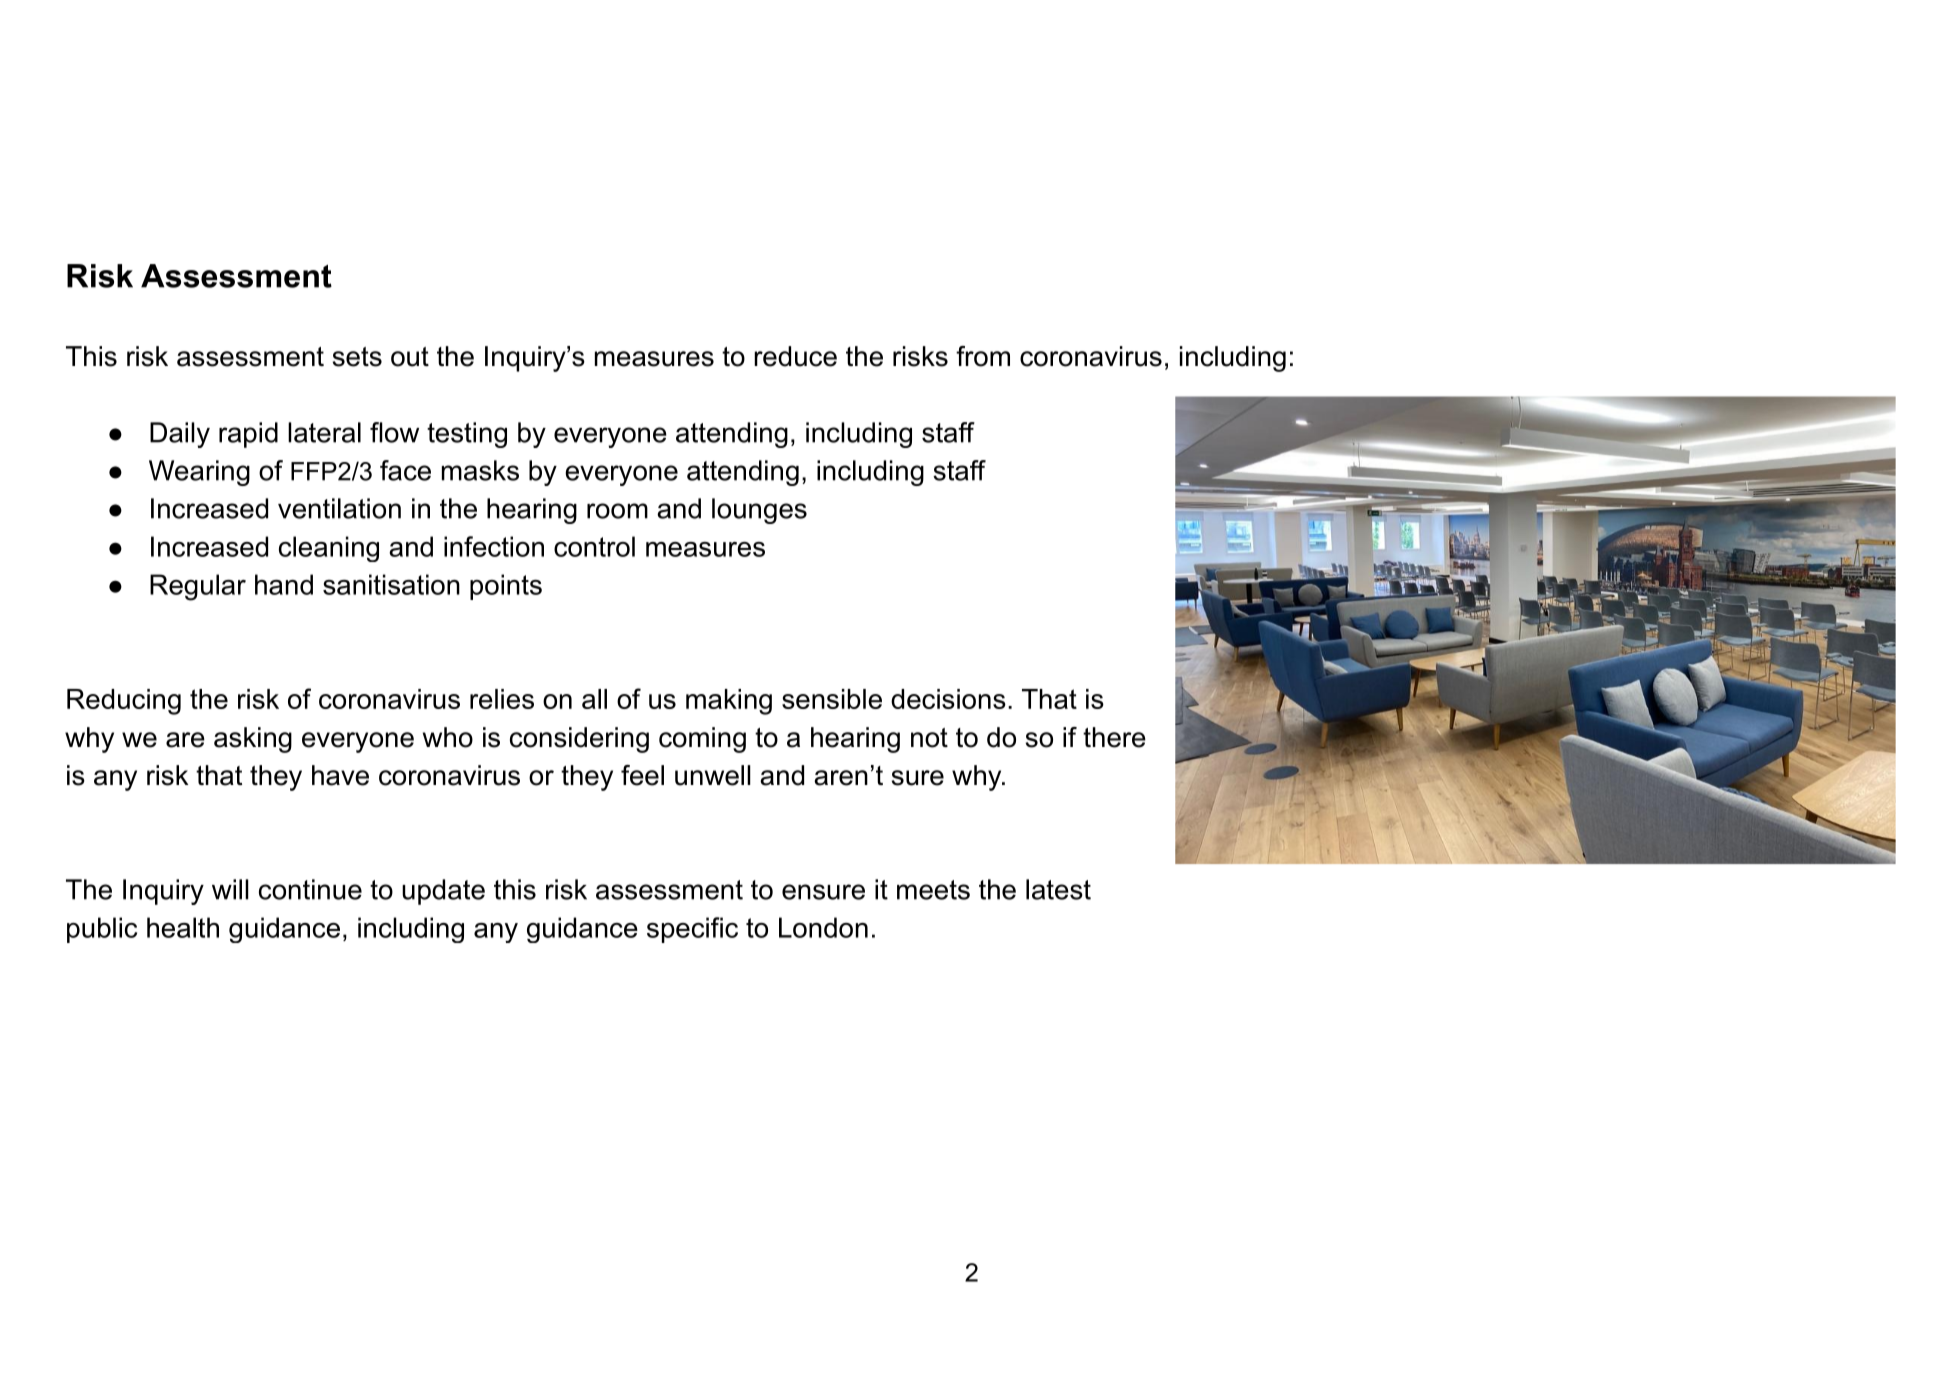 This document has width=1944, height=1376. What do you see at coordinates (329, 549) in the document?
I see `cleaning` at bounding box center [329, 549].
